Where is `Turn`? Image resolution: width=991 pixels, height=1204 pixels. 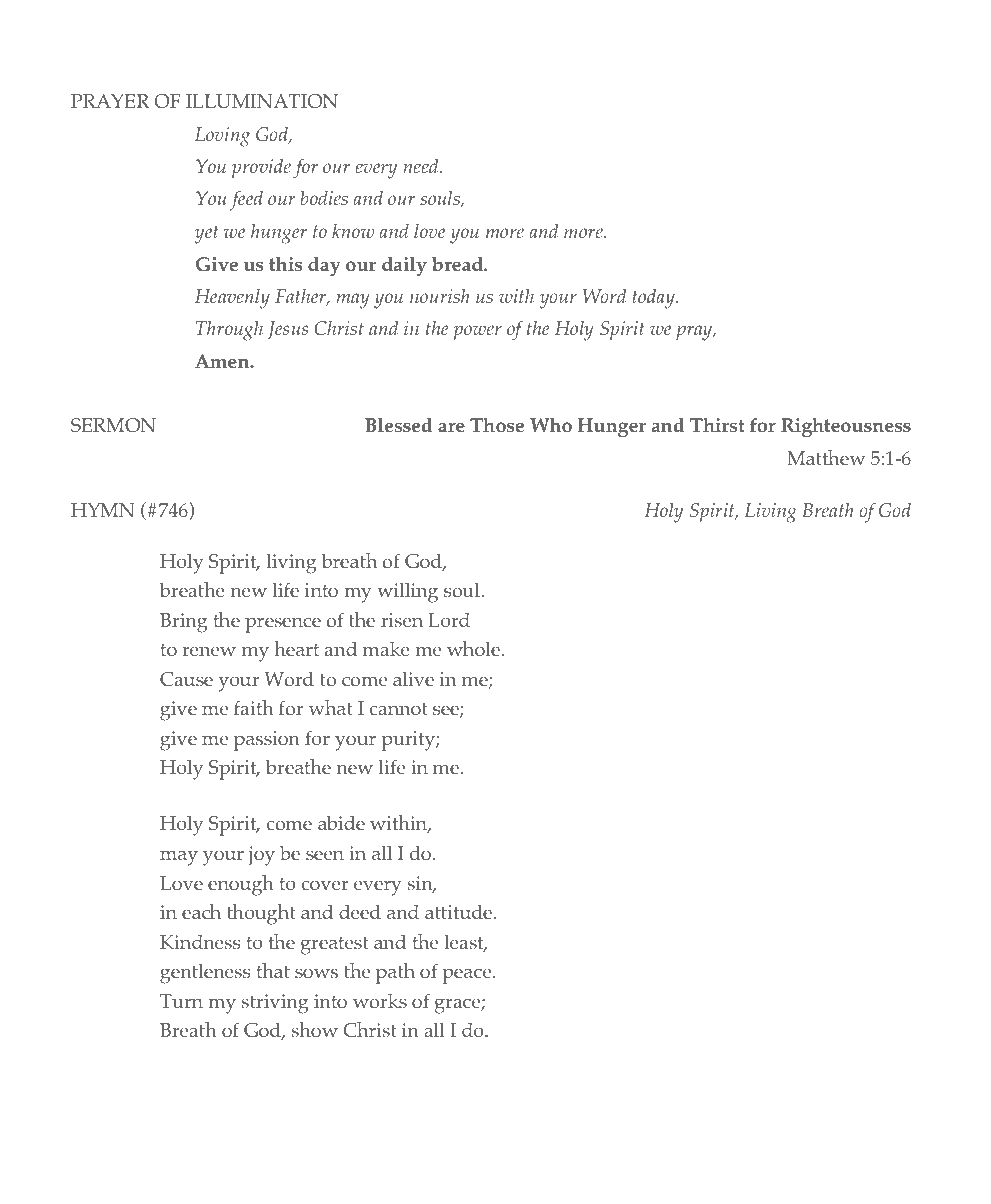 Turn is located at coordinates (181, 1001).
